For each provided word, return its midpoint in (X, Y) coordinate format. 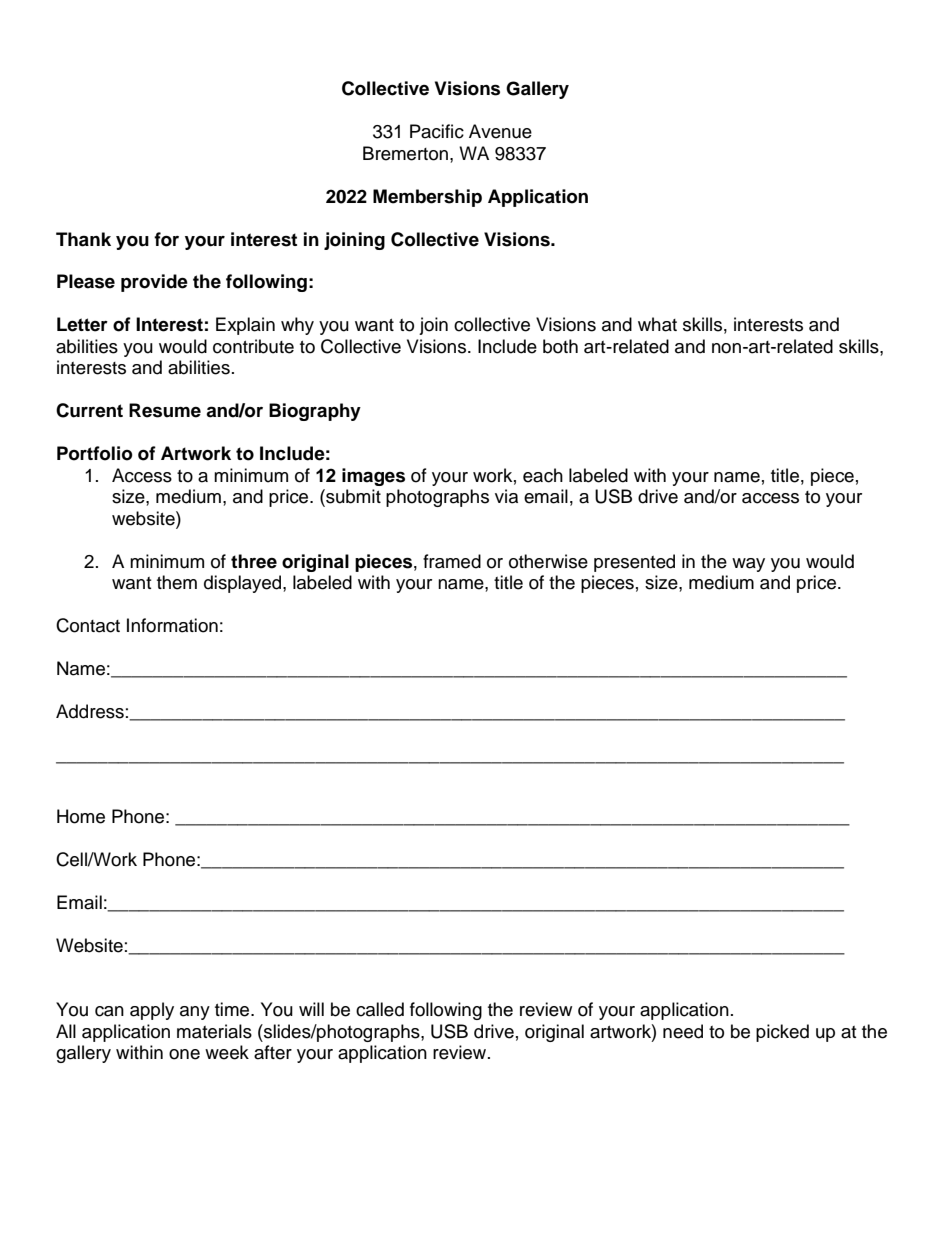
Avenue (500, 131)
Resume (165, 410)
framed (452, 561)
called (380, 1009)
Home (81, 816)
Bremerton (407, 153)
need (683, 1031)
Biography (315, 412)
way (748, 565)
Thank (83, 239)
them (177, 582)
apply (152, 1011)
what (657, 324)
